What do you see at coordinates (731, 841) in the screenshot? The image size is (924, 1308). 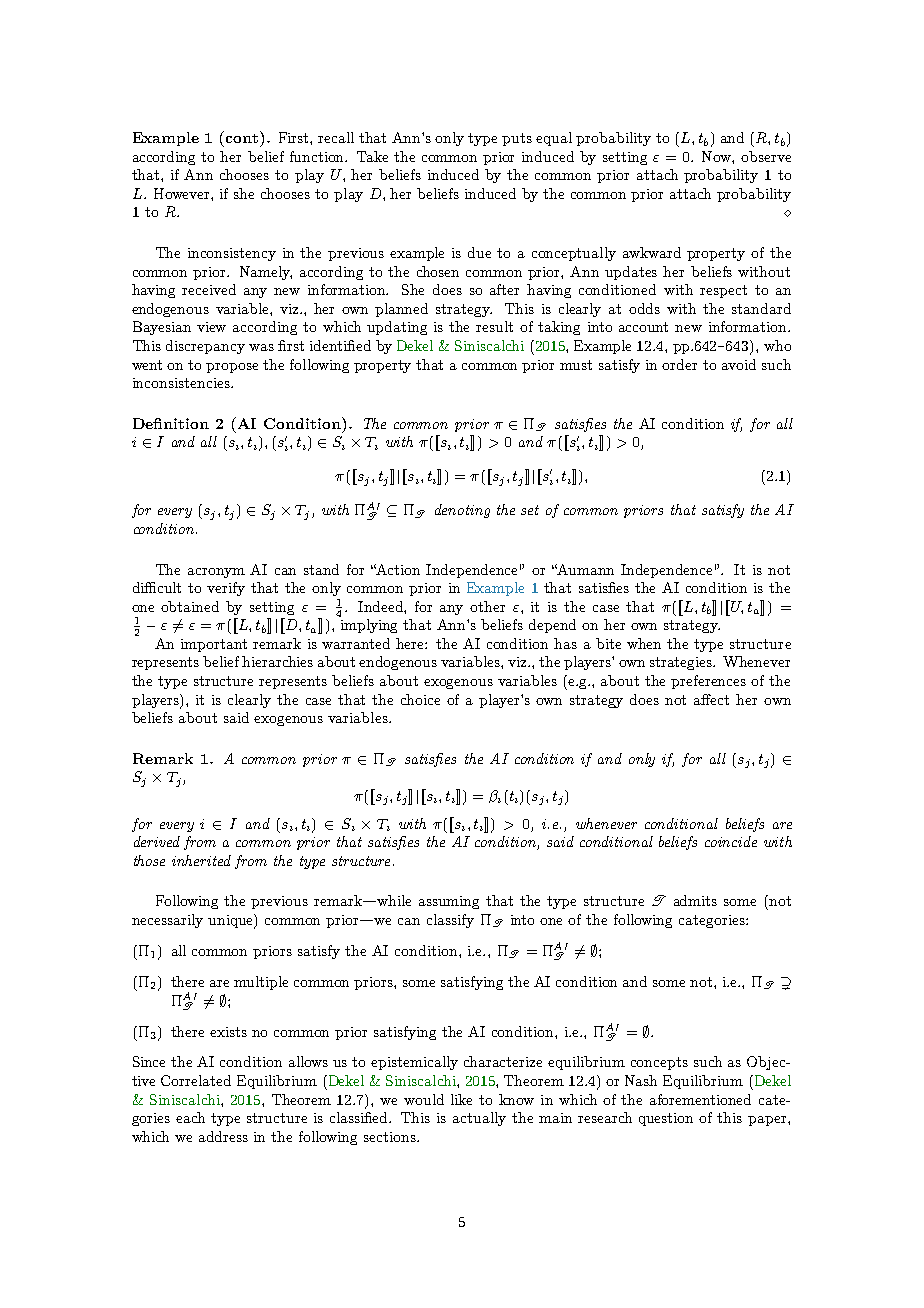 I see `coincide` at bounding box center [731, 841].
